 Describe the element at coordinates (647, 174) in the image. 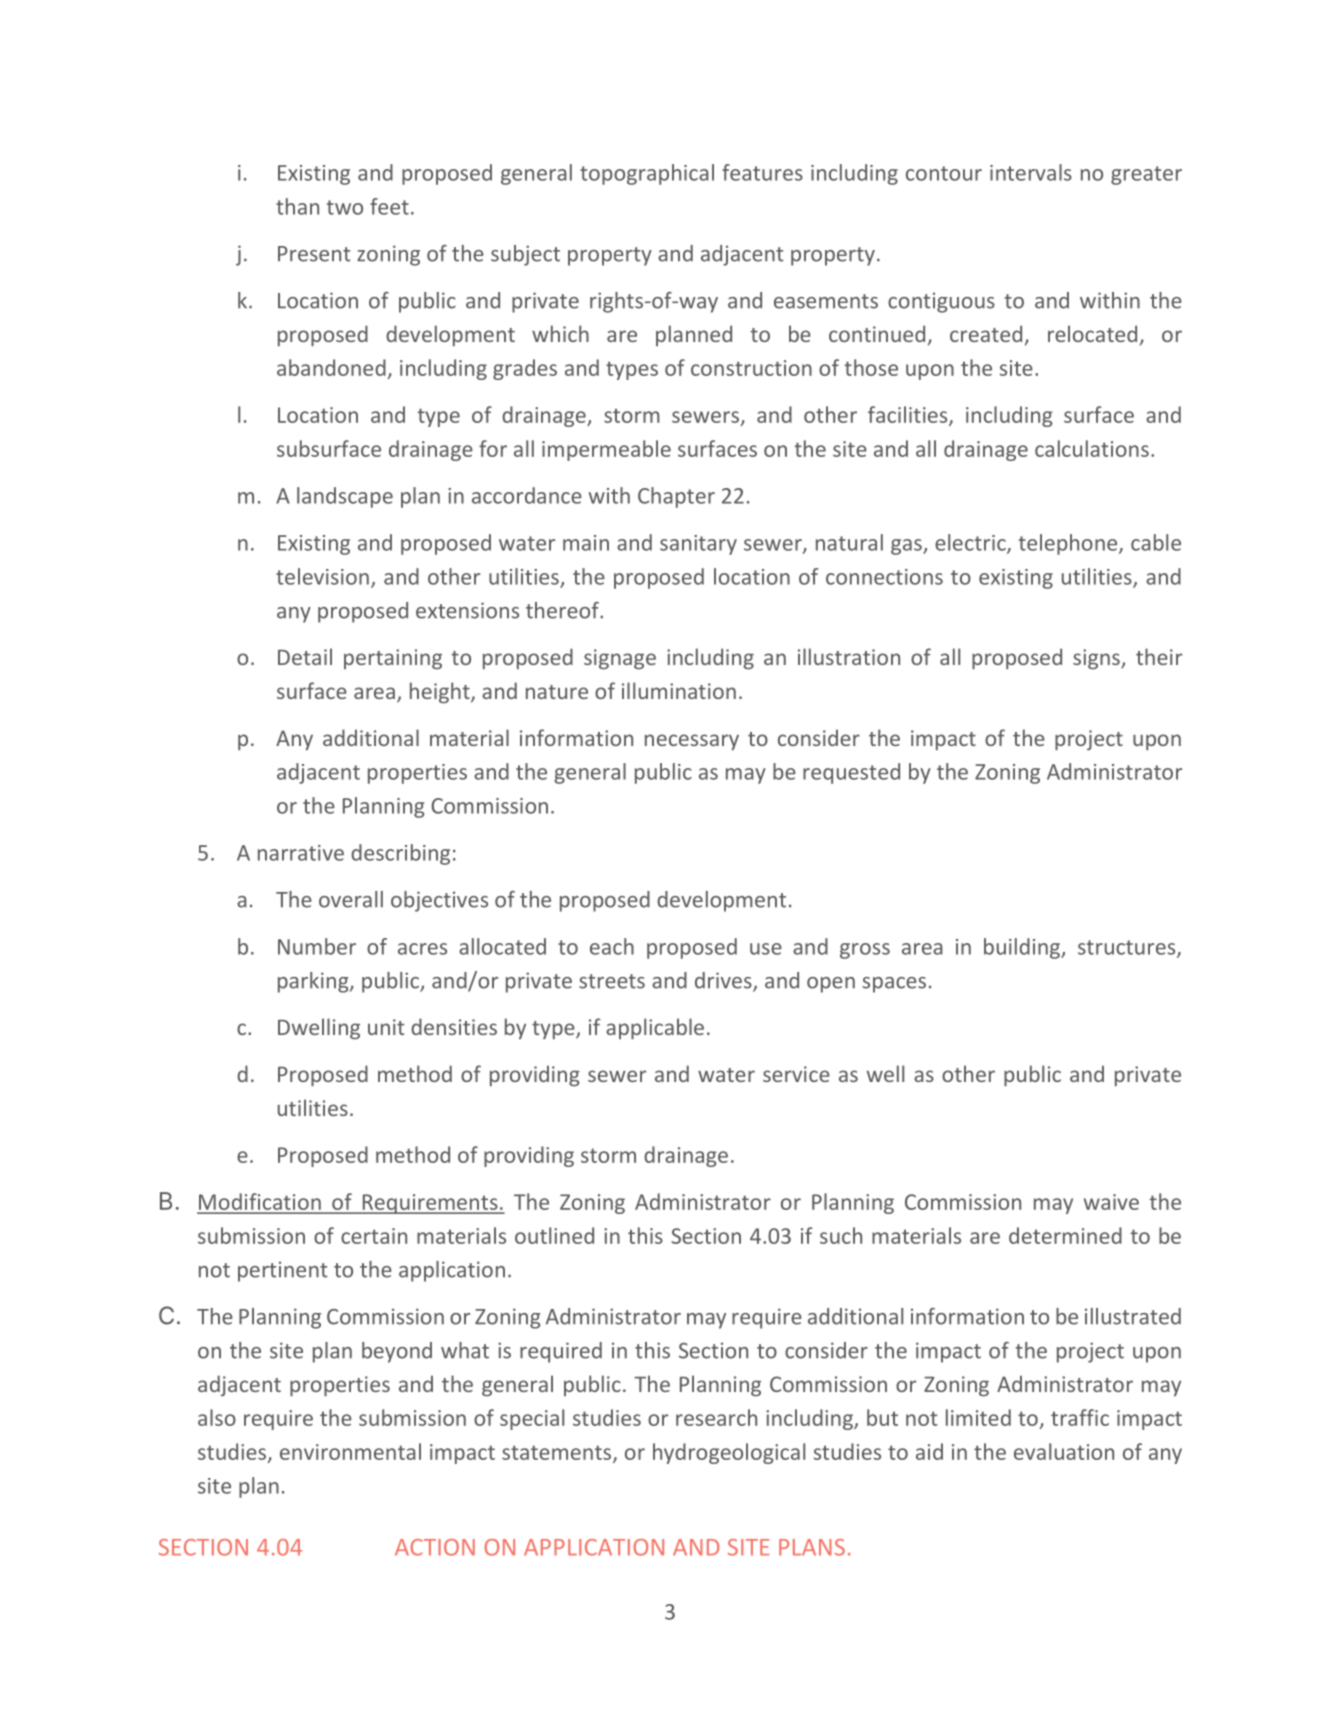

I see `topographical` at that location.
